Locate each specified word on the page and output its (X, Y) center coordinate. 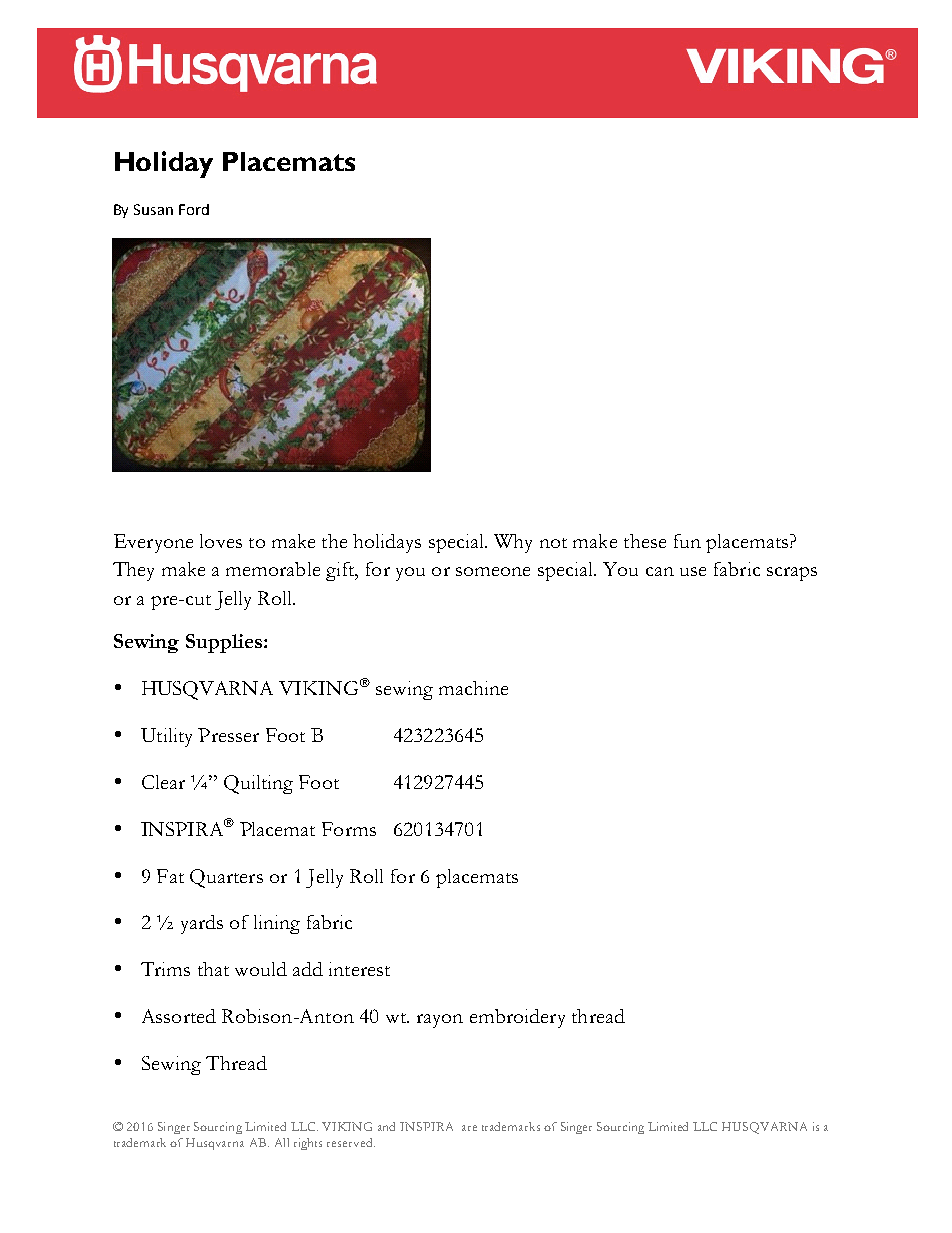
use (693, 571)
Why (513, 543)
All (282, 1142)
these (645, 541)
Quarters (226, 878)
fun (687, 541)
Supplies (225, 643)
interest (359, 969)
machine (473, 688)
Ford (194, 209)
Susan (153, 209)
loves (221, 541)
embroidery (517, 1018)
